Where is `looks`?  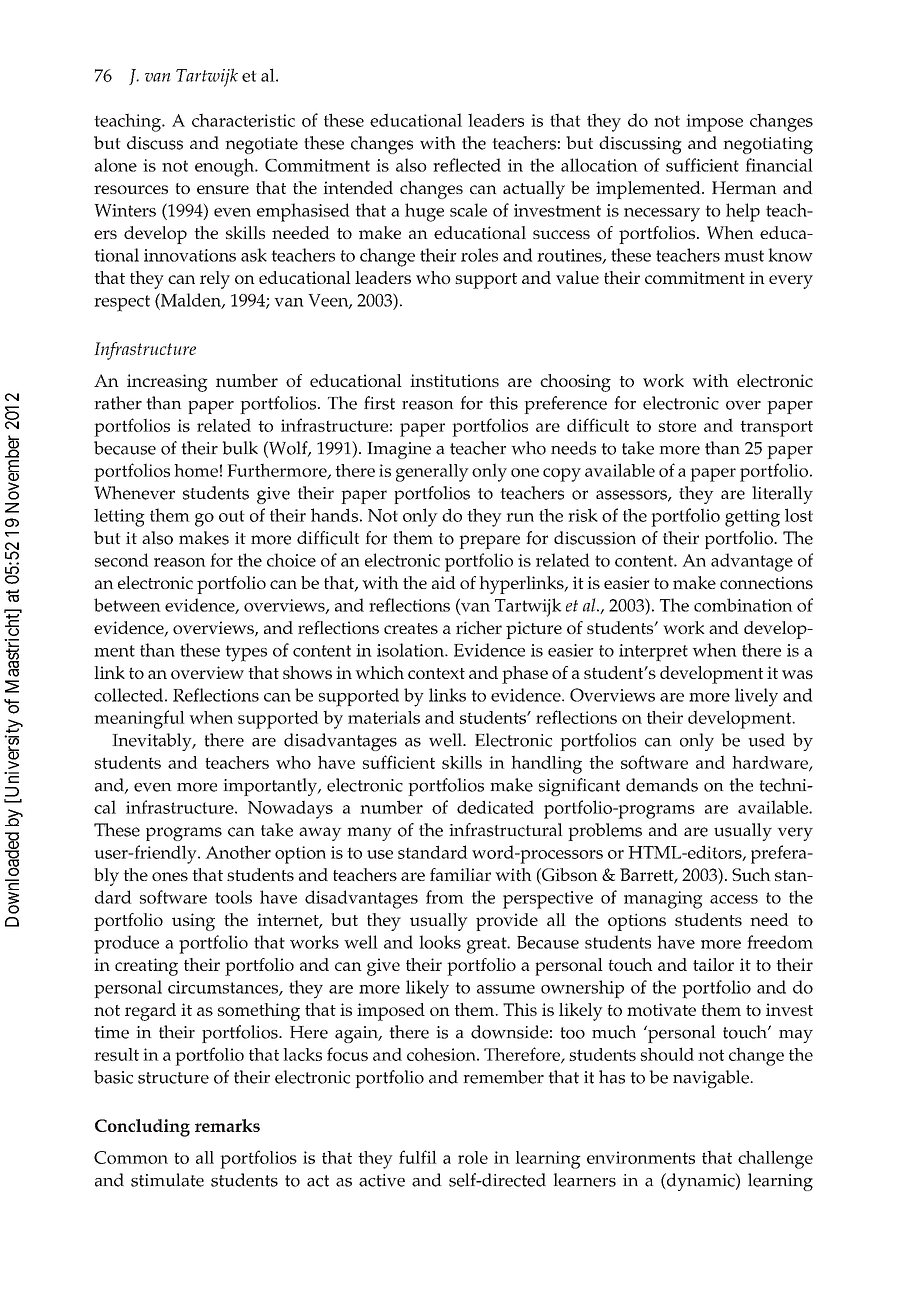 looks is located at coordinates (440, 942).
